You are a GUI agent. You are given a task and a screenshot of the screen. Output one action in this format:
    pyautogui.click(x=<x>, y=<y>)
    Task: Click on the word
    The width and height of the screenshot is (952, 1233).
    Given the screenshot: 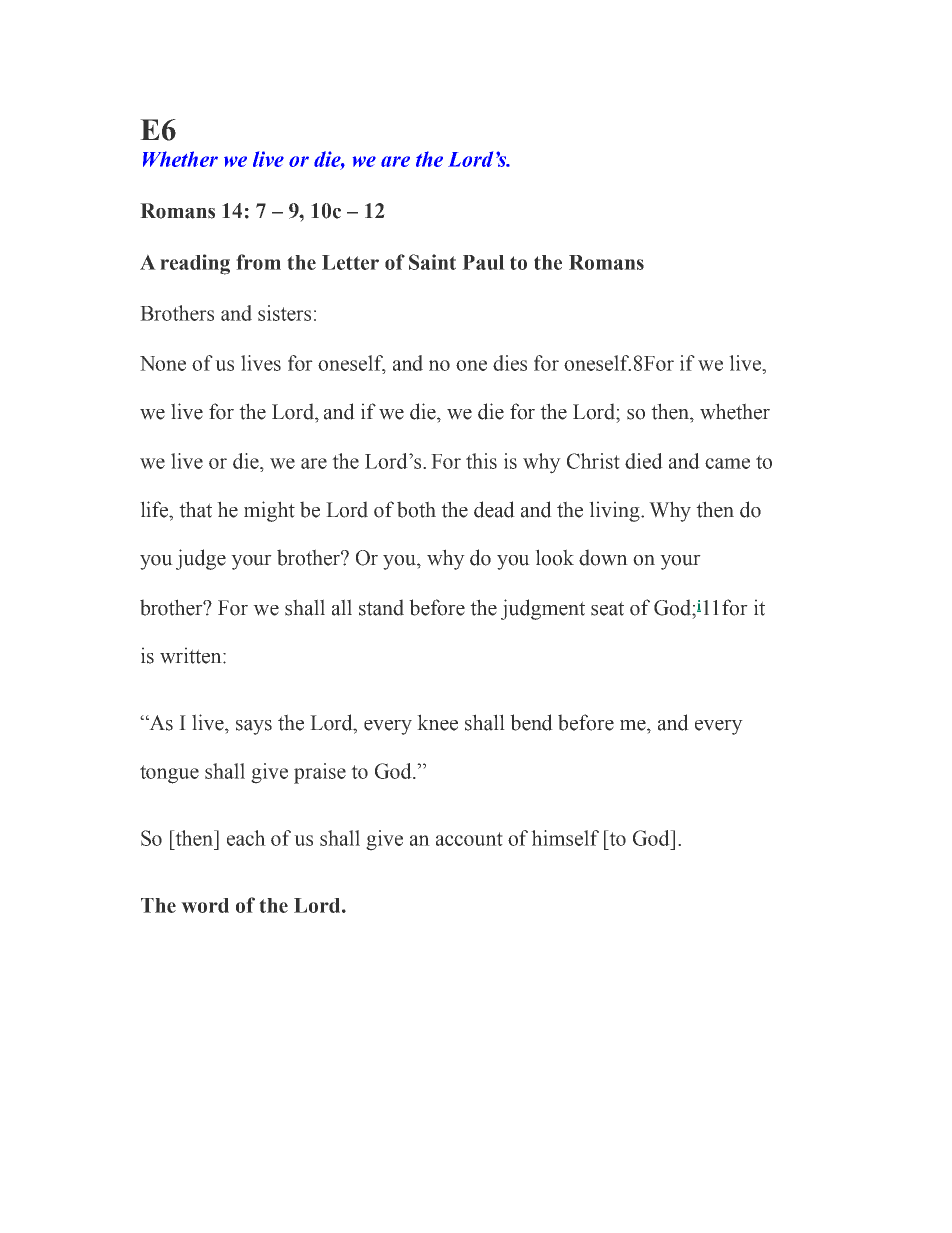 What is the action you would take?
    pyautogui.click(x=205, y=905)
